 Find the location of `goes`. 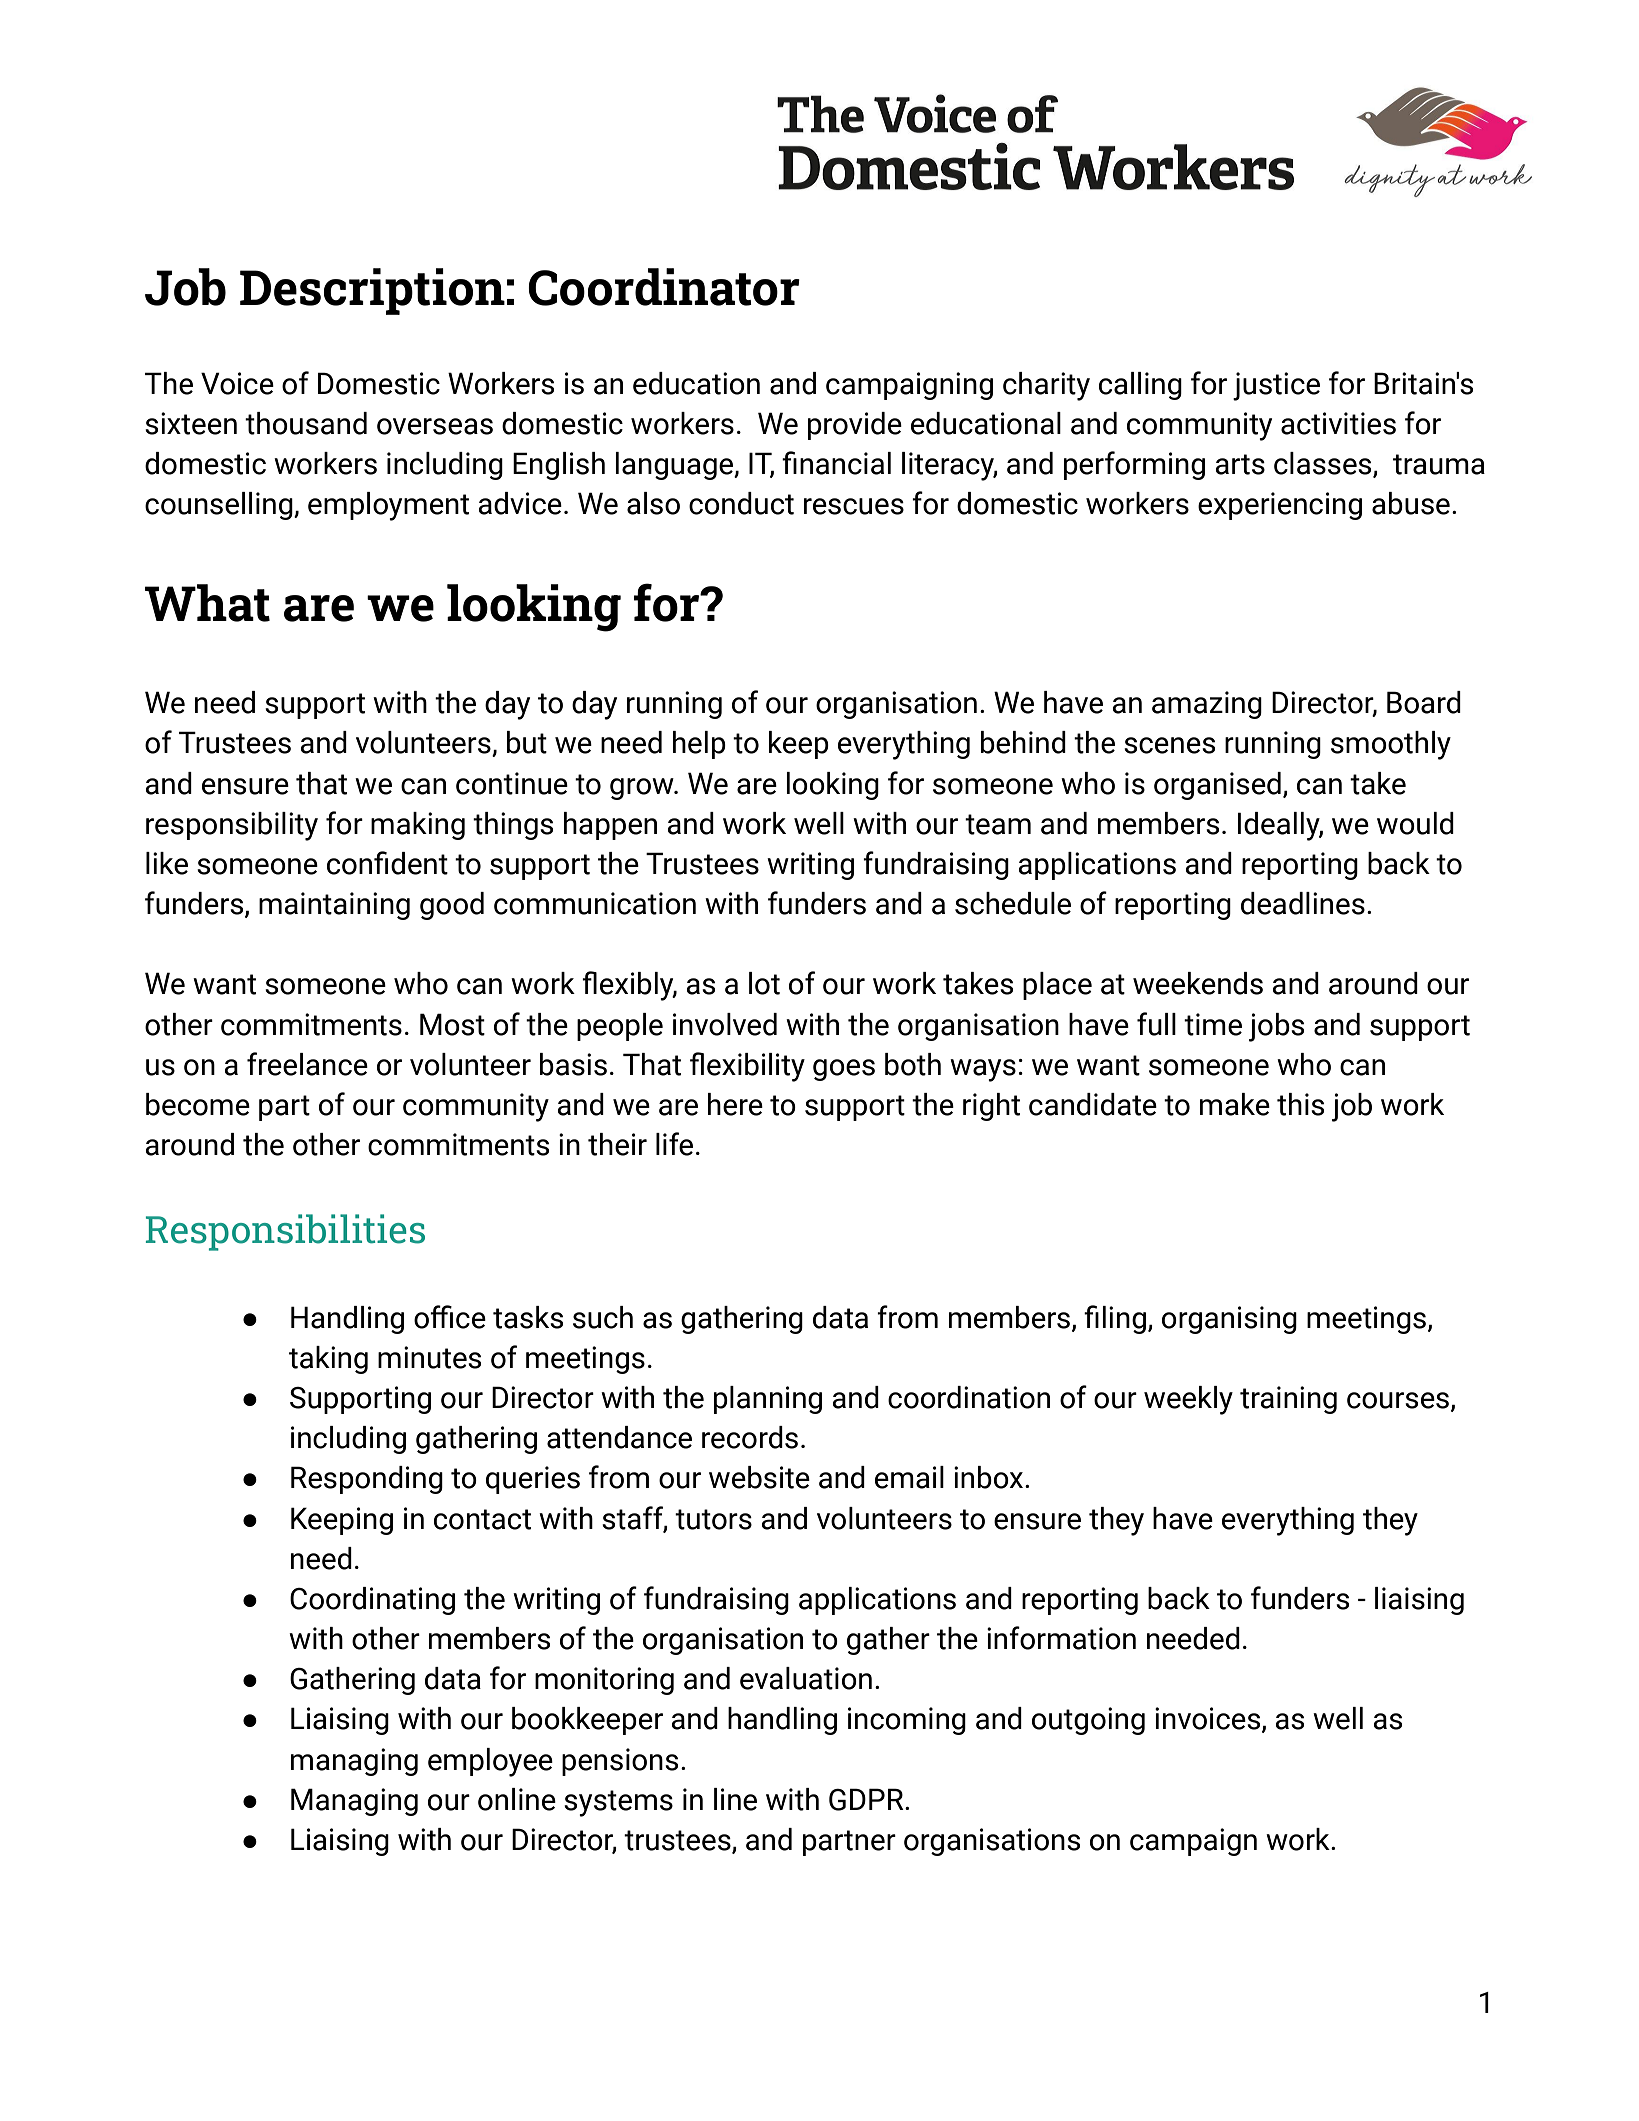

goes is located at coordinates (844, 1070).
